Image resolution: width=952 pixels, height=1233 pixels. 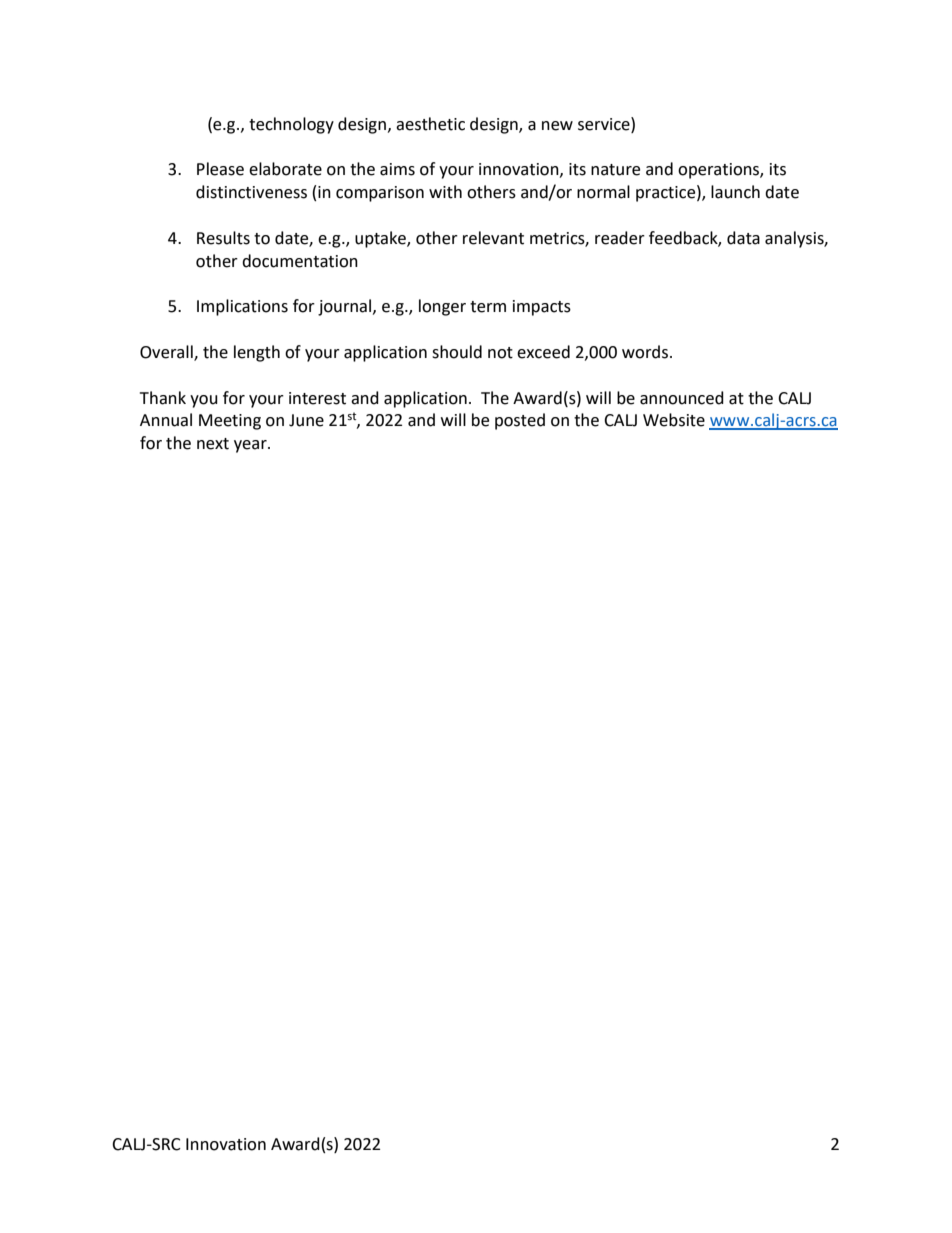 What do you see at coordinates (213, 444) in the screenshot?
I see `next` at bounding box center [213, 444].
